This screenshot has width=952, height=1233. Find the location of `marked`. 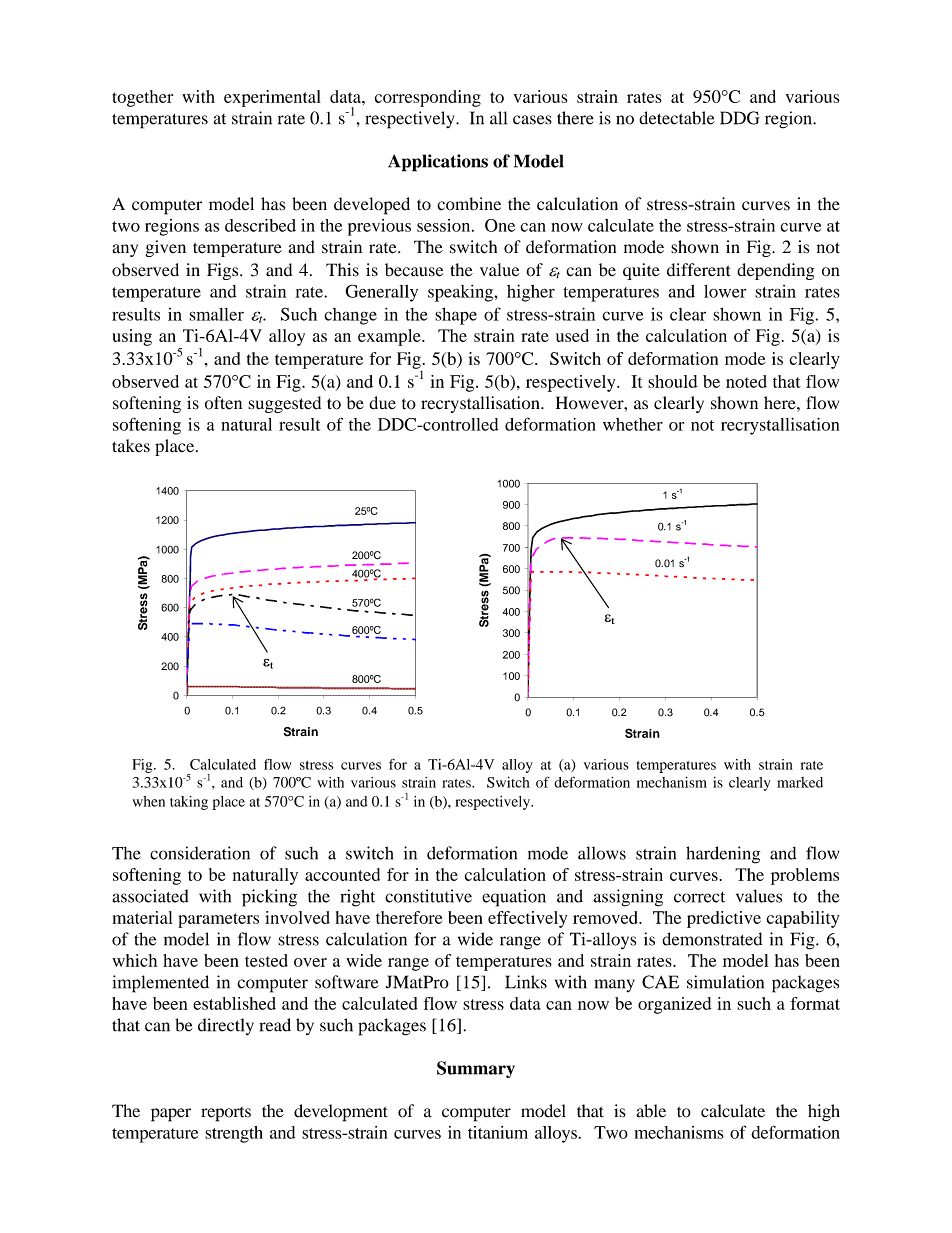

marked is located at coordinates (800, 782).
